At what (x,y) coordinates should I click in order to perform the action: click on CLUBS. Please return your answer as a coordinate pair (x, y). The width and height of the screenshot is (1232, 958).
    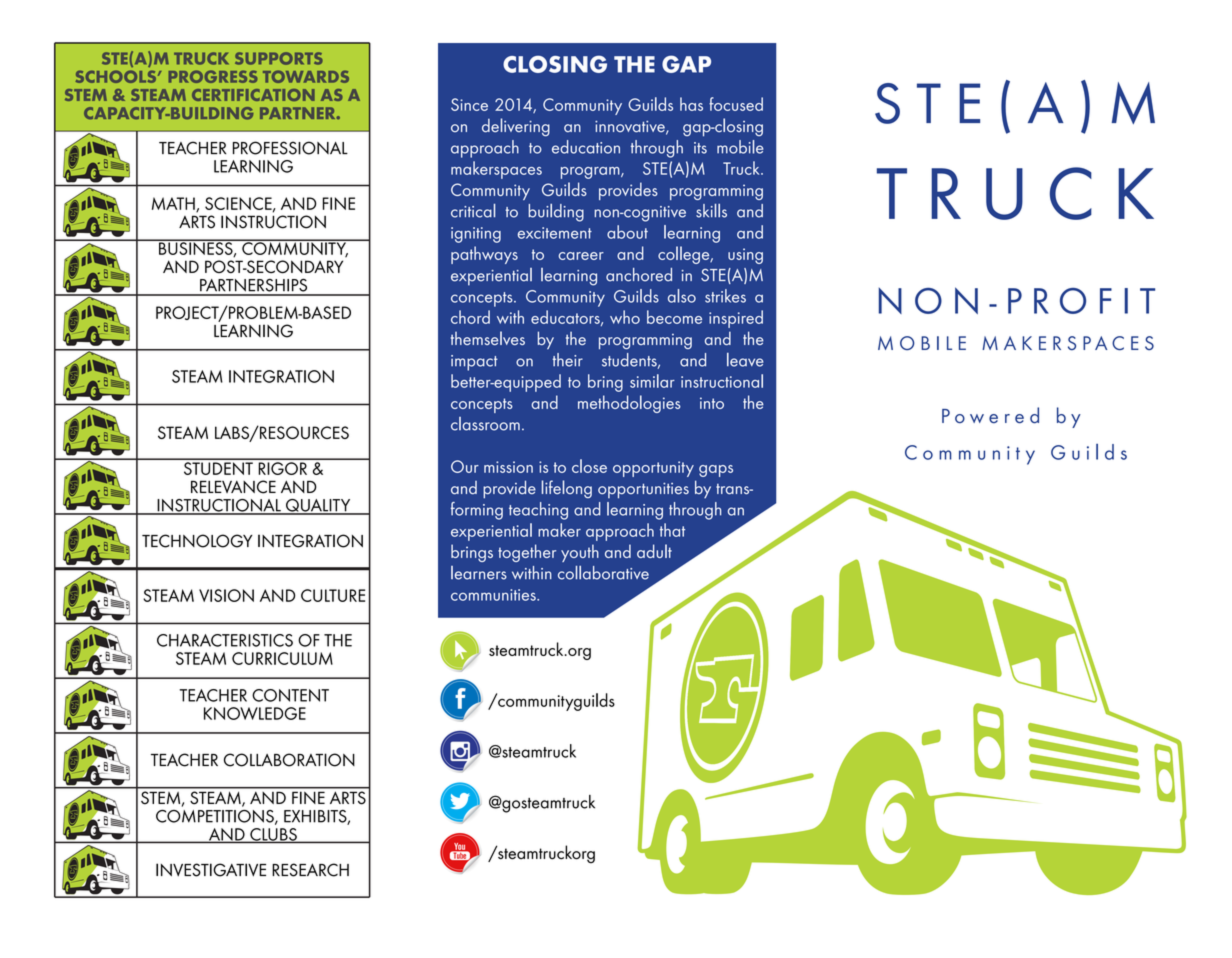
    Looking at the image, I should click on (273, 835).
